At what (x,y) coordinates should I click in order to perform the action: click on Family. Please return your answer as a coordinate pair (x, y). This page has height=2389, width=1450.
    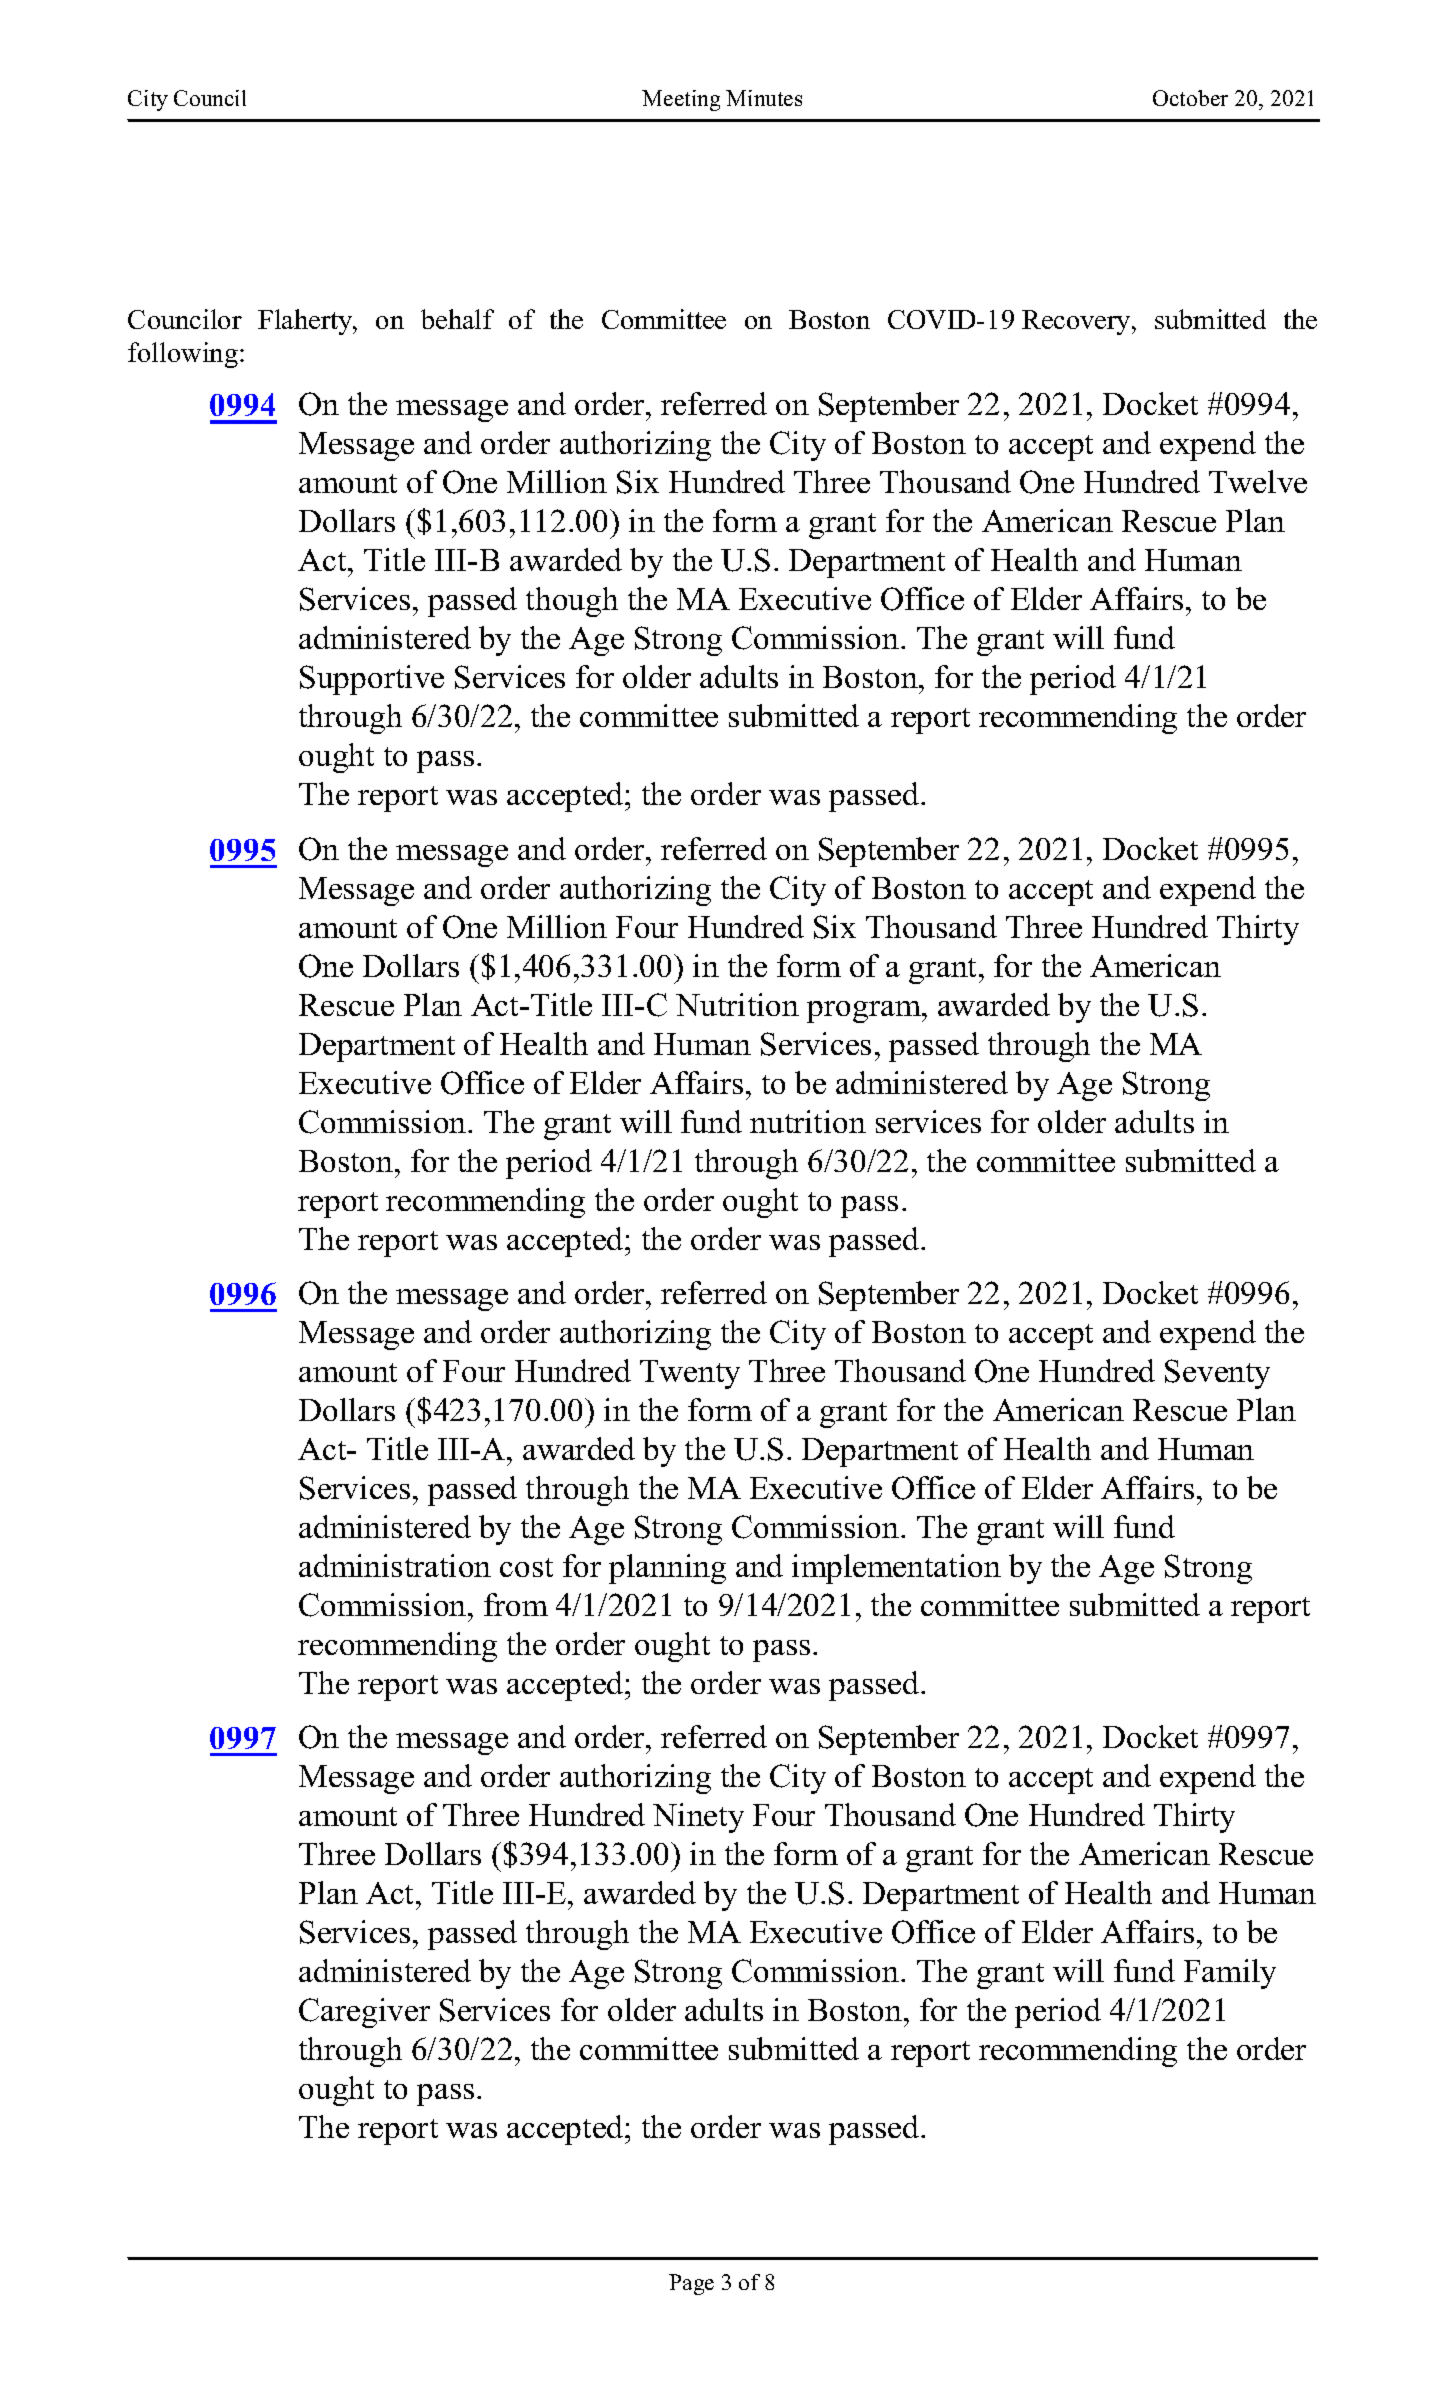
    Looking at the image, I should click on (1230, 1974).
